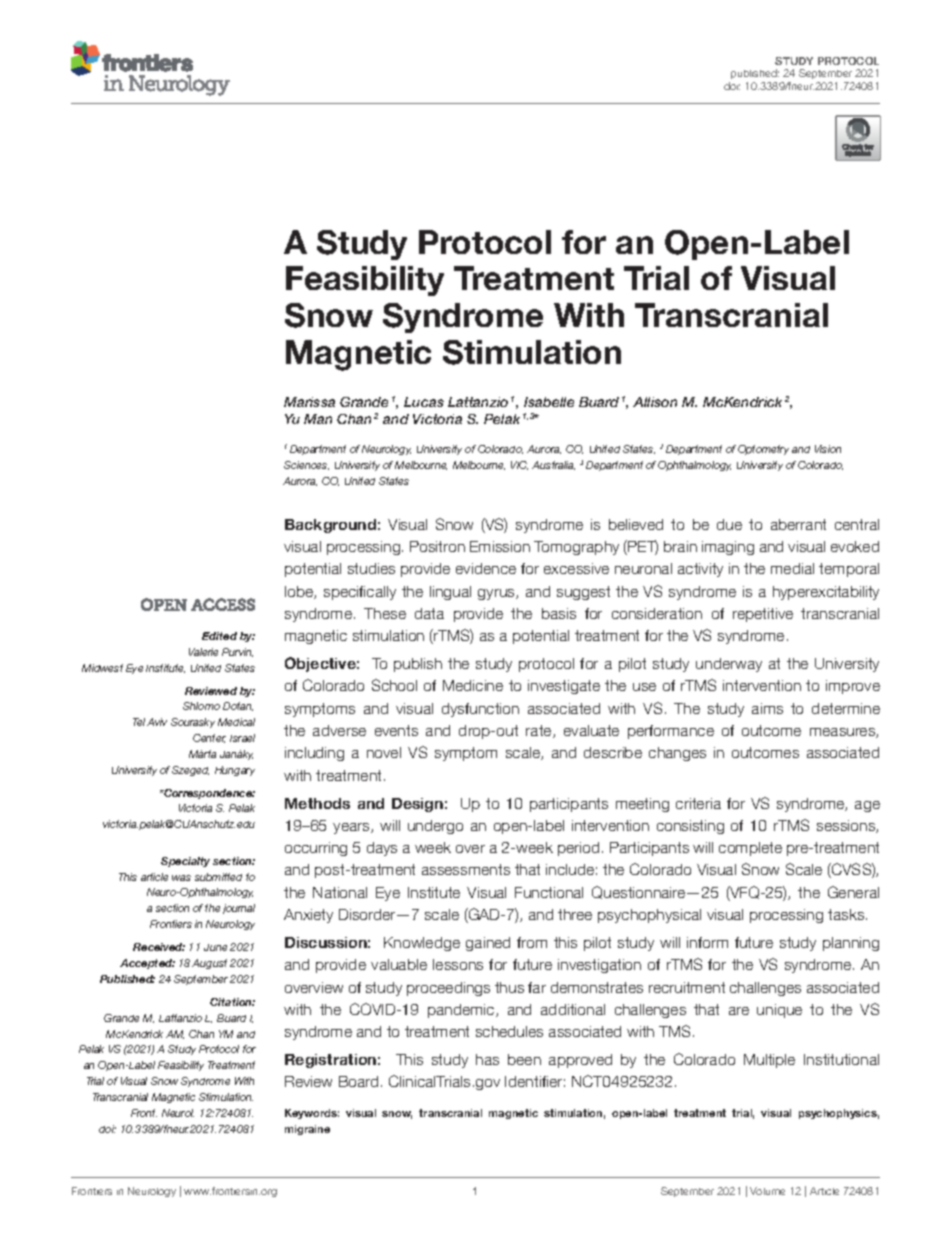 The image size is (952, 1247). What do you see at coordinates (763, 615) in the document?
I see `repetitive` at bounding box center [763, 615].
